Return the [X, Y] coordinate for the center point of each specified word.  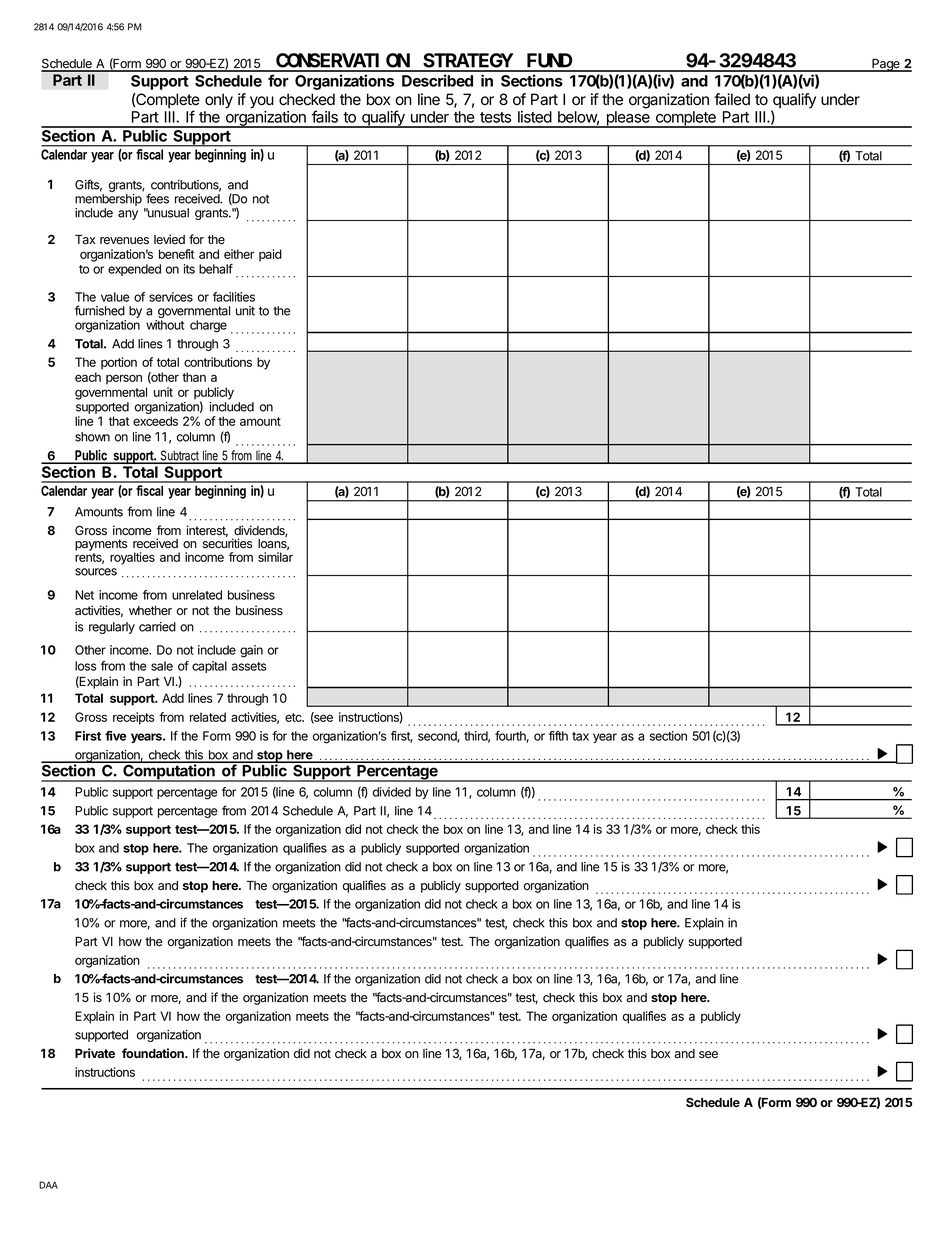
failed [732, 99]
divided [392, 792]
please [628, 119]
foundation [154, 1053]
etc [294, 717]
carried [157, 627]
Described [437, 80]
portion [119, 363]
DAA [48, 1185]
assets [249, 666]
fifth [558, 736]
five [116, 736]
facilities [234, 297]
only [219, 101]
